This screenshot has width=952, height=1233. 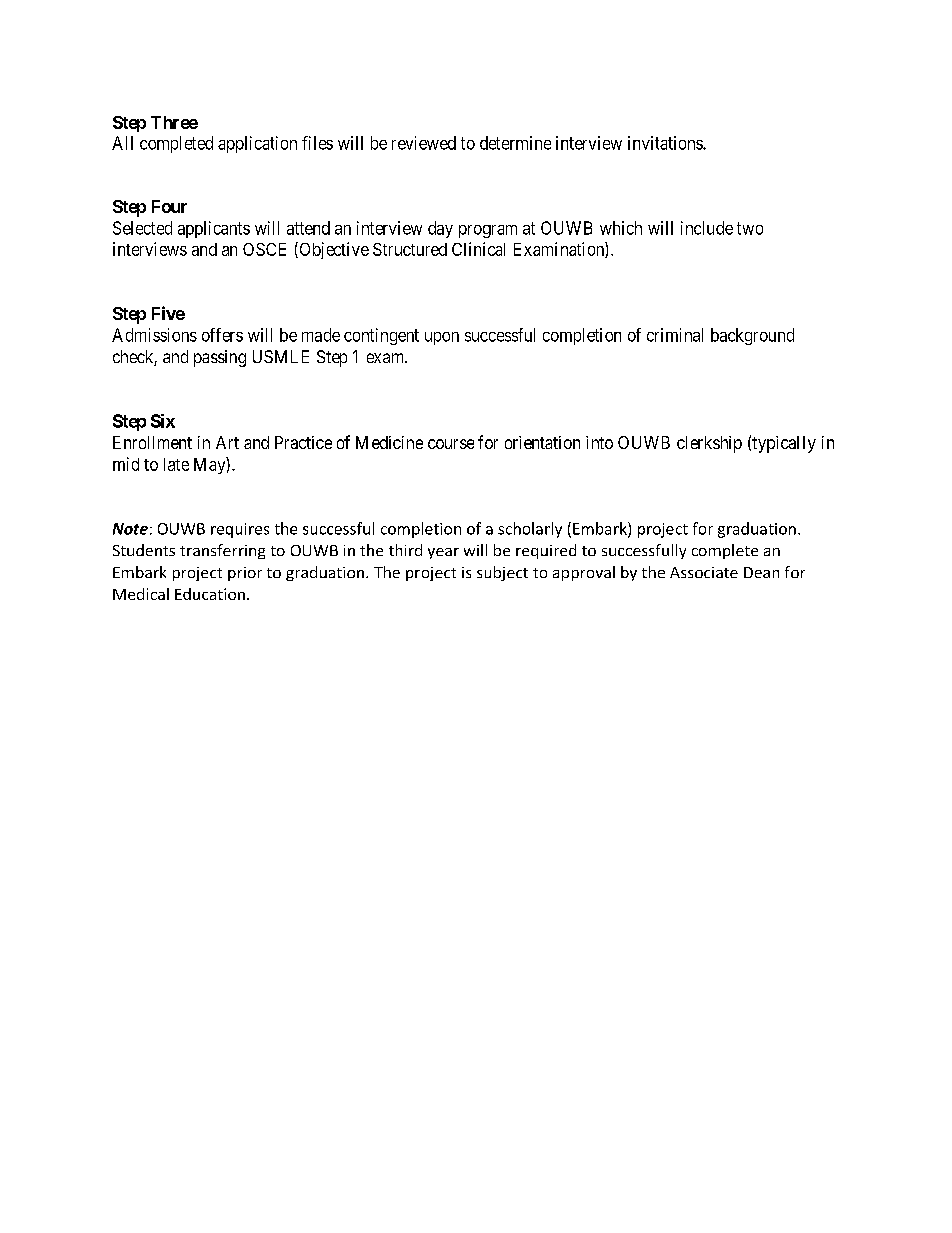 I want to click on include, so click(x=707, y=228).
